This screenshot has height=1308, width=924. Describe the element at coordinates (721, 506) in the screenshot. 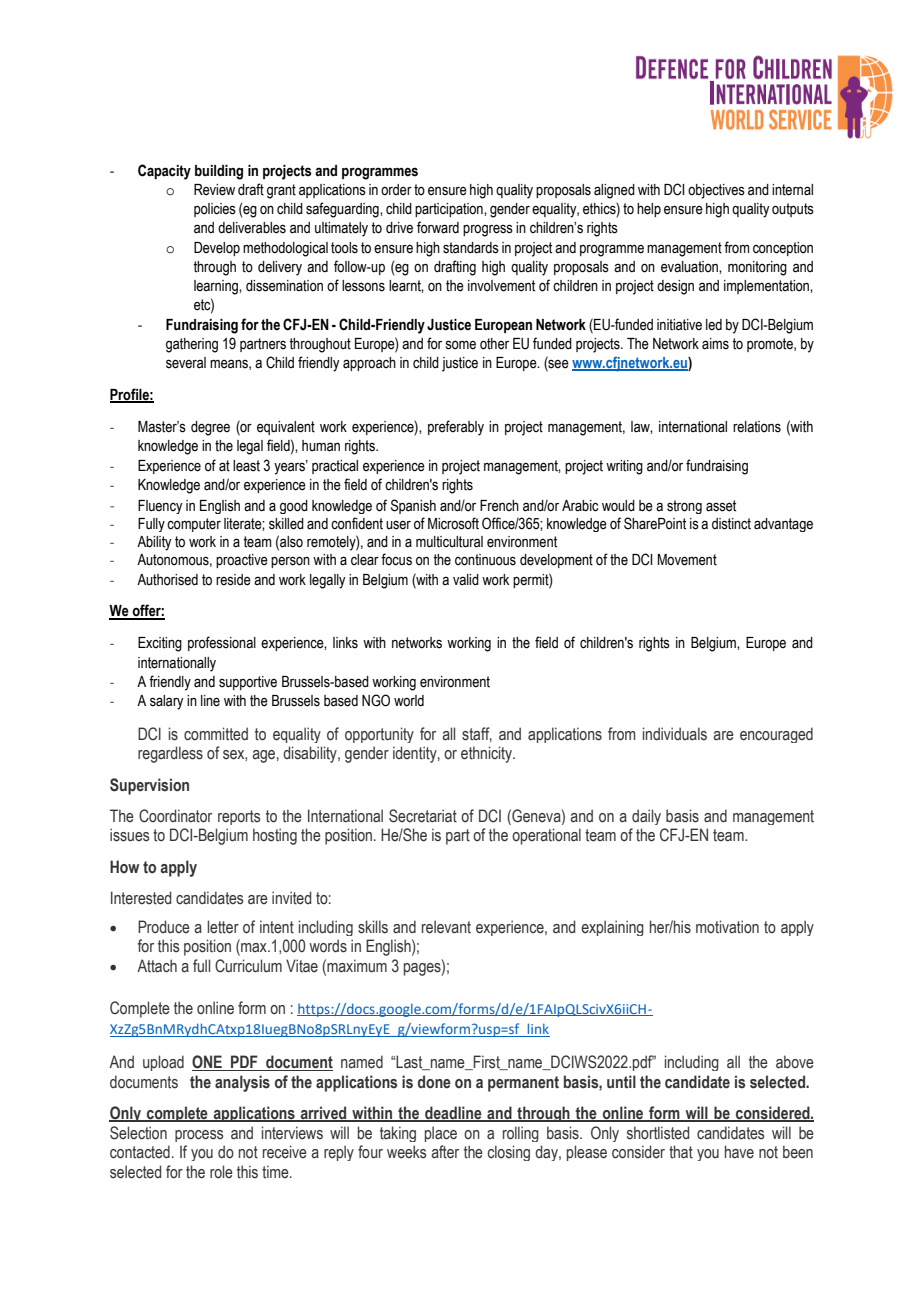

I see `asset` at that location.
